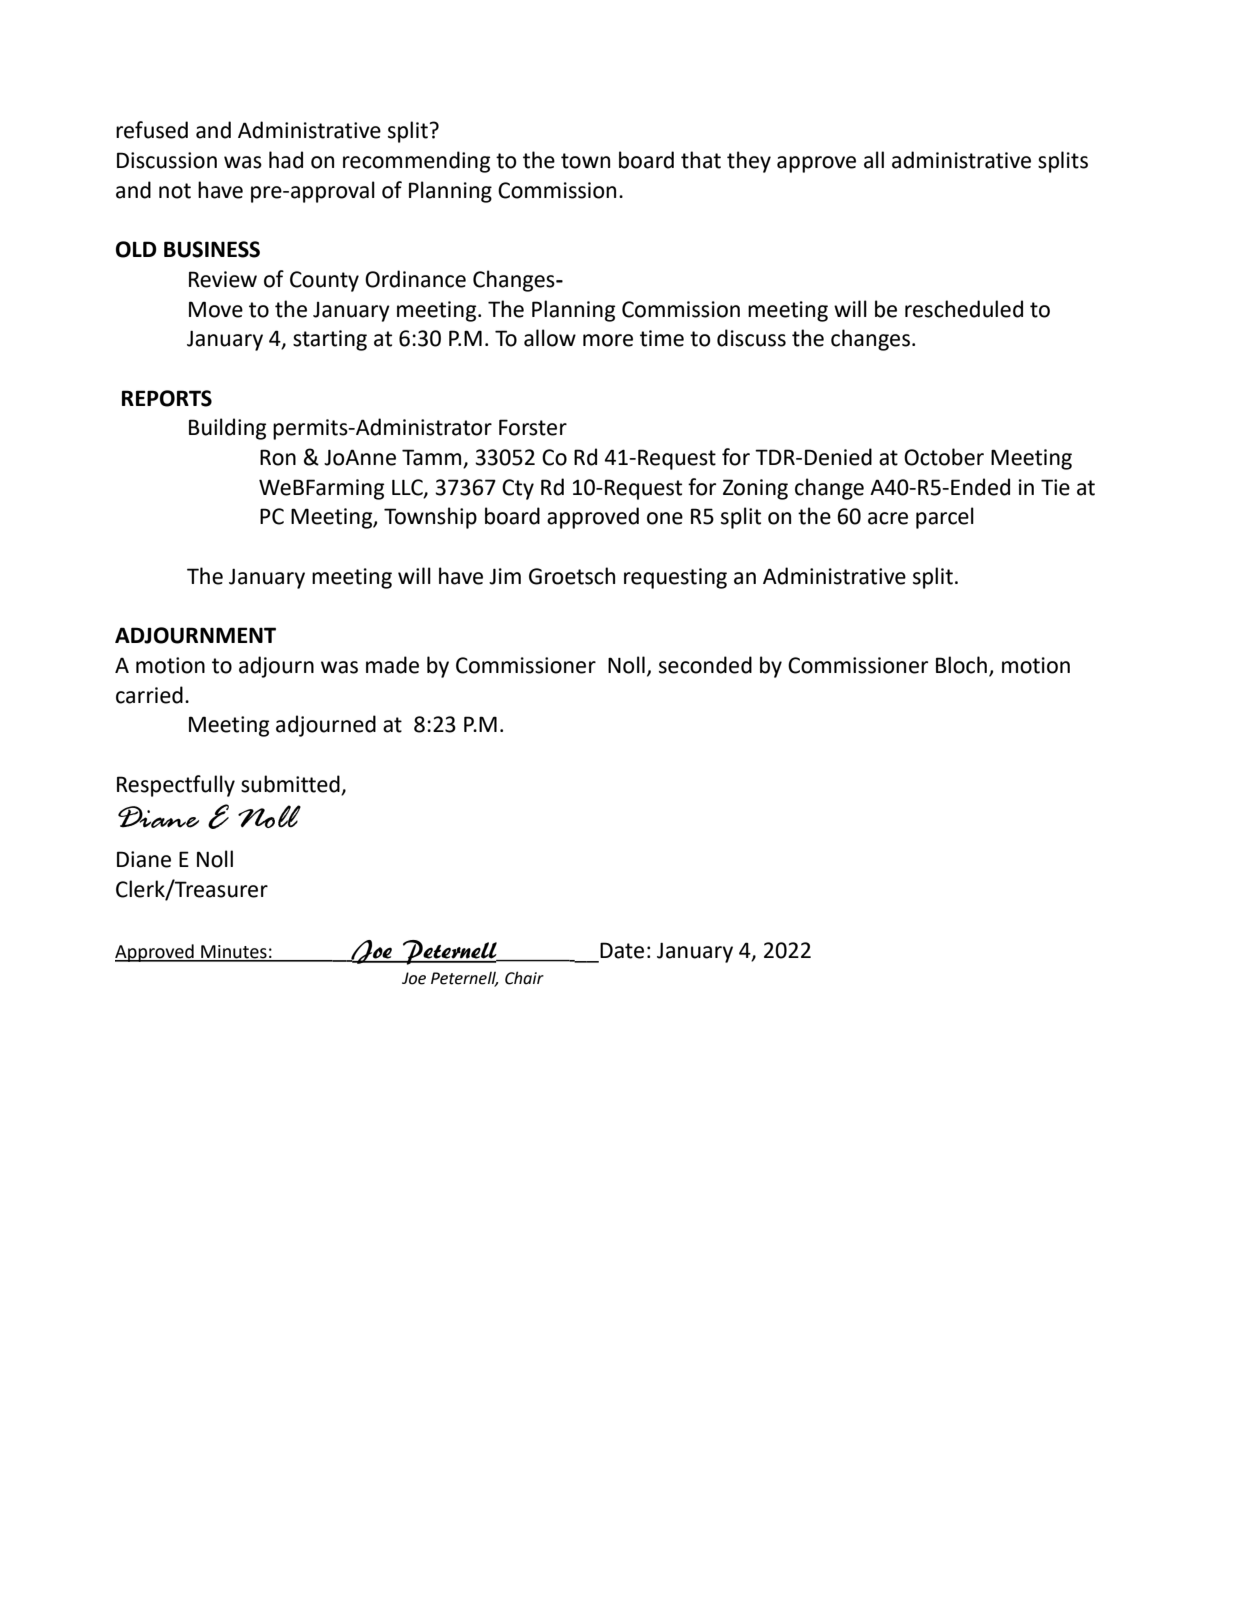  What do you see at coordinates (945, 518) in the screenshot?
I see `parcel` at bounding box center [945, 518].
